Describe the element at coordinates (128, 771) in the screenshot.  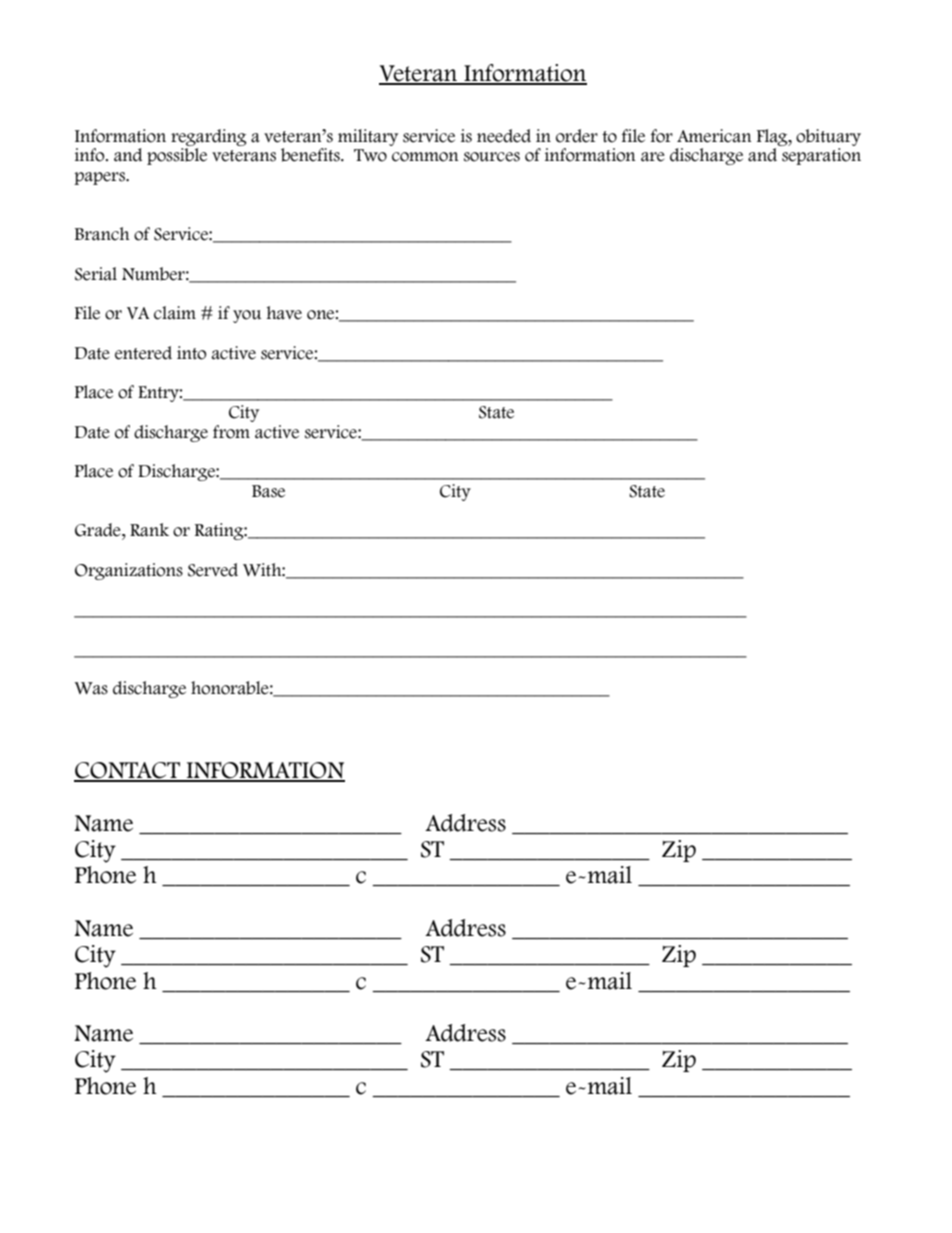
I see `CONTACT` at that location.
